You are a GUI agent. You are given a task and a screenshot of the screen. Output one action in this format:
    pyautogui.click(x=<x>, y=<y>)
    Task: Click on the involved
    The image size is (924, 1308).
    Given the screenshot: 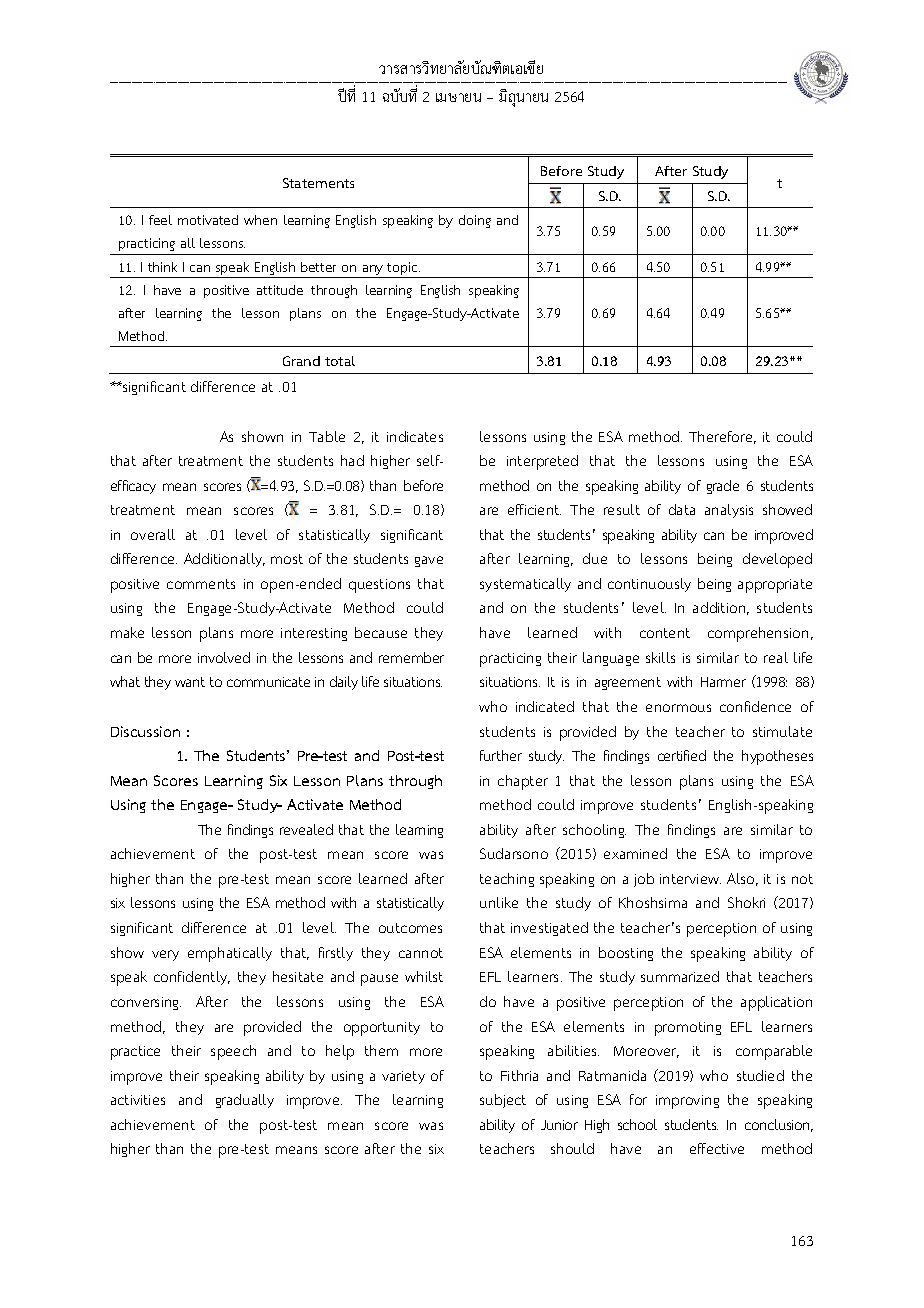 What is the action you would take?
    pyautogui.click(x=224, y=657)
